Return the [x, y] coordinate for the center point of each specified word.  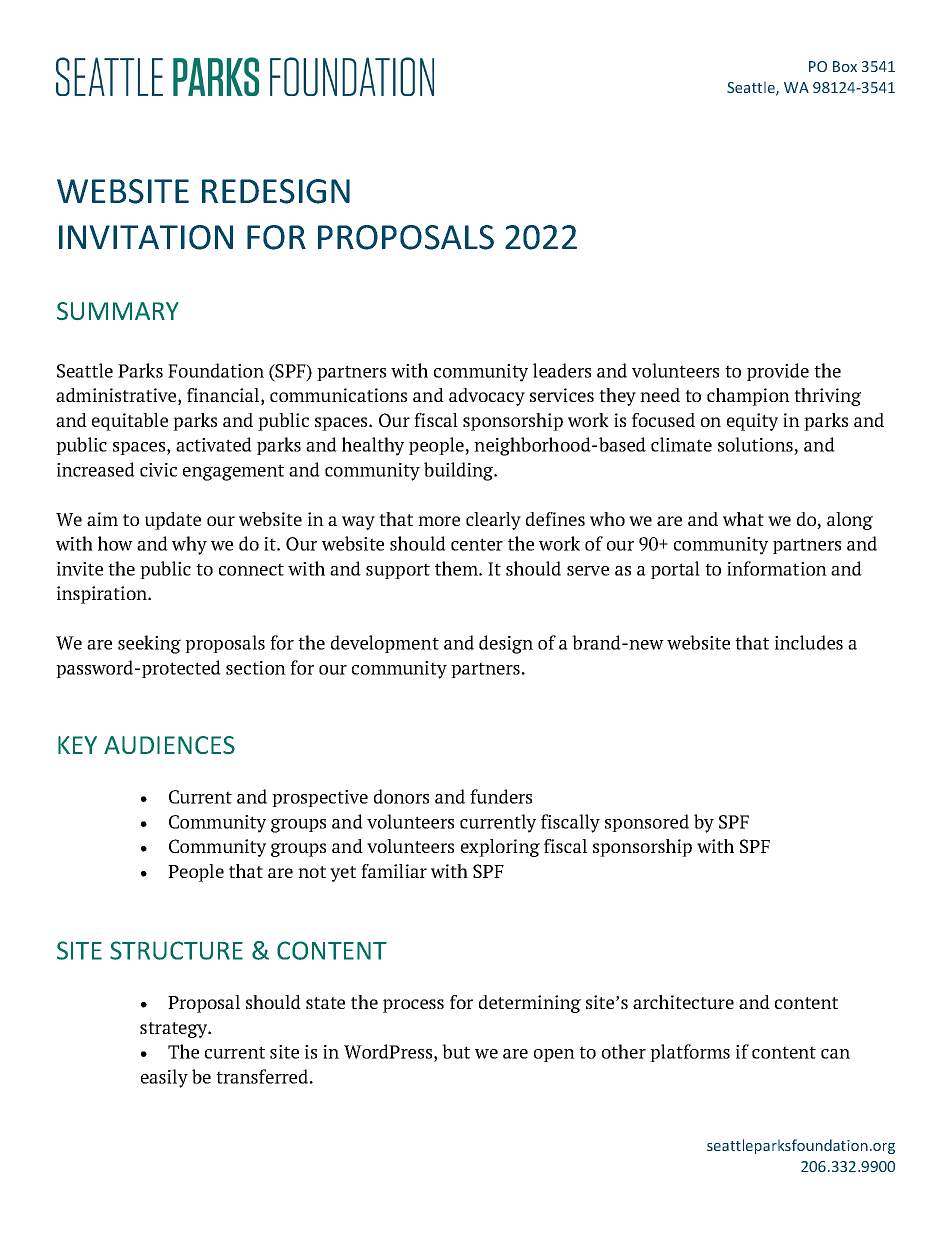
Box [845, 66]
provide [778, 372]
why [189, 545]
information [777, 568]
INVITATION [146, 237]
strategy [175, 1030]
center [477, 544]
